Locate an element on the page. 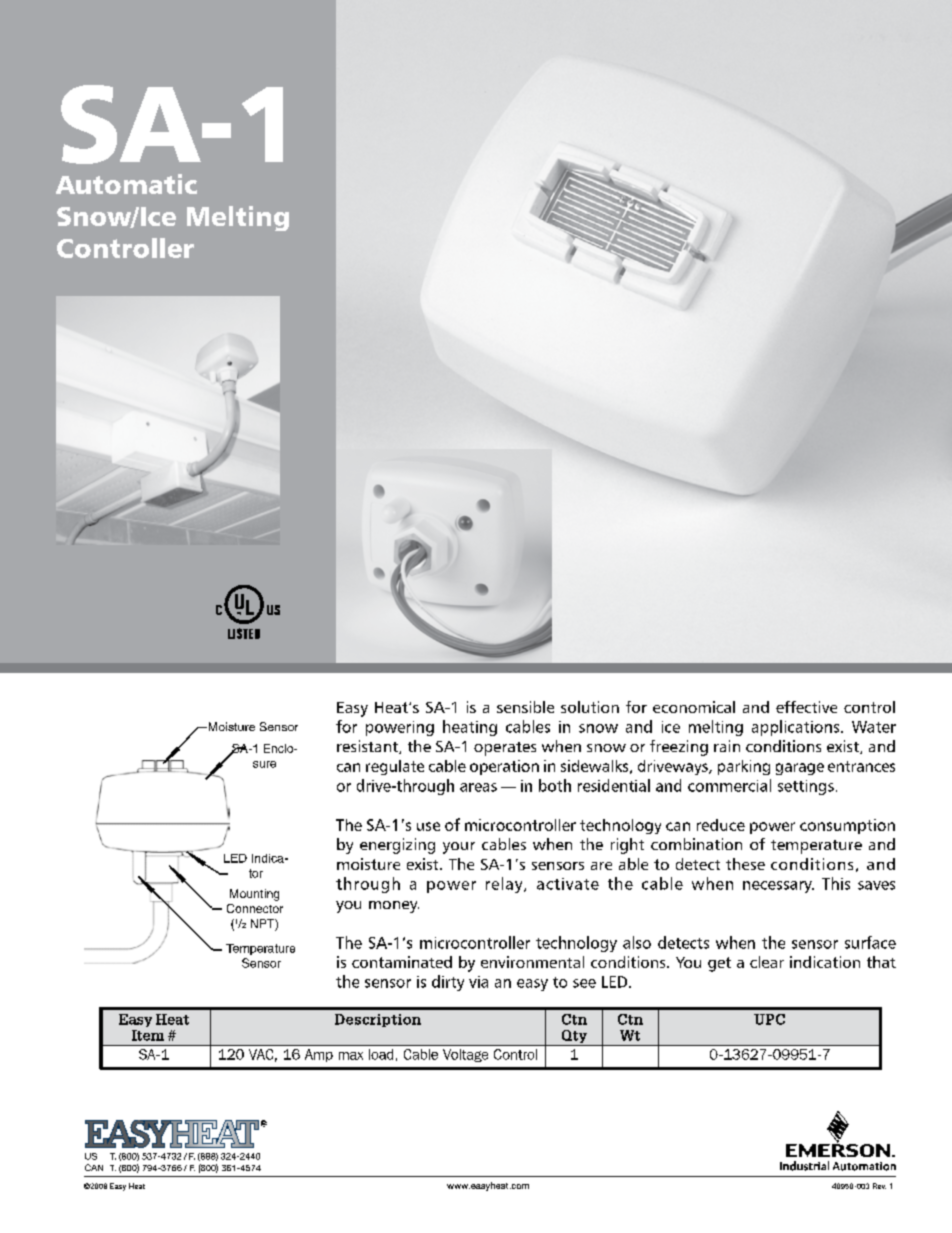  resistant is located at coordinates (368, 747).
